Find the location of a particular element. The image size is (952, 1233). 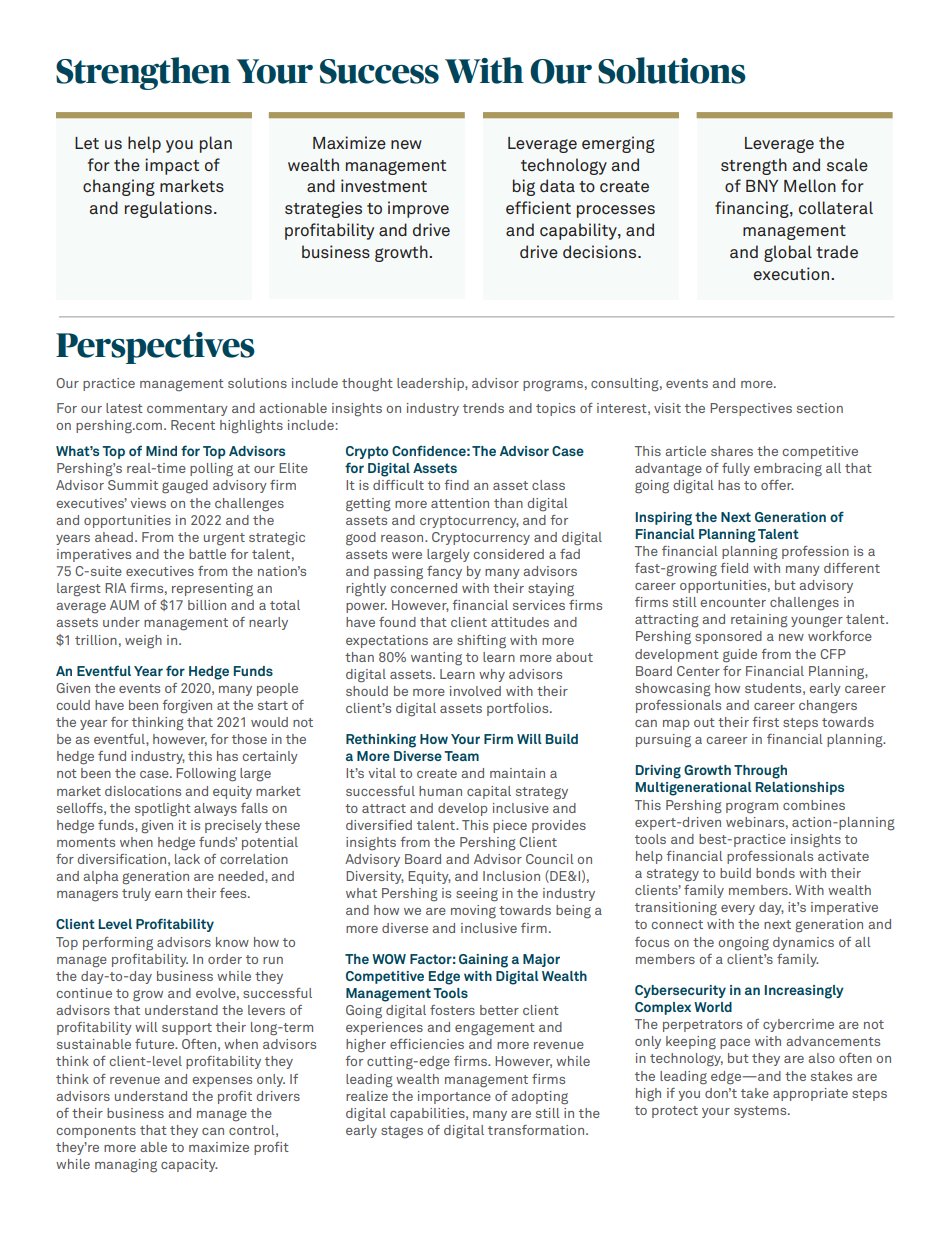

impact is located at coordinates (172, 166).
